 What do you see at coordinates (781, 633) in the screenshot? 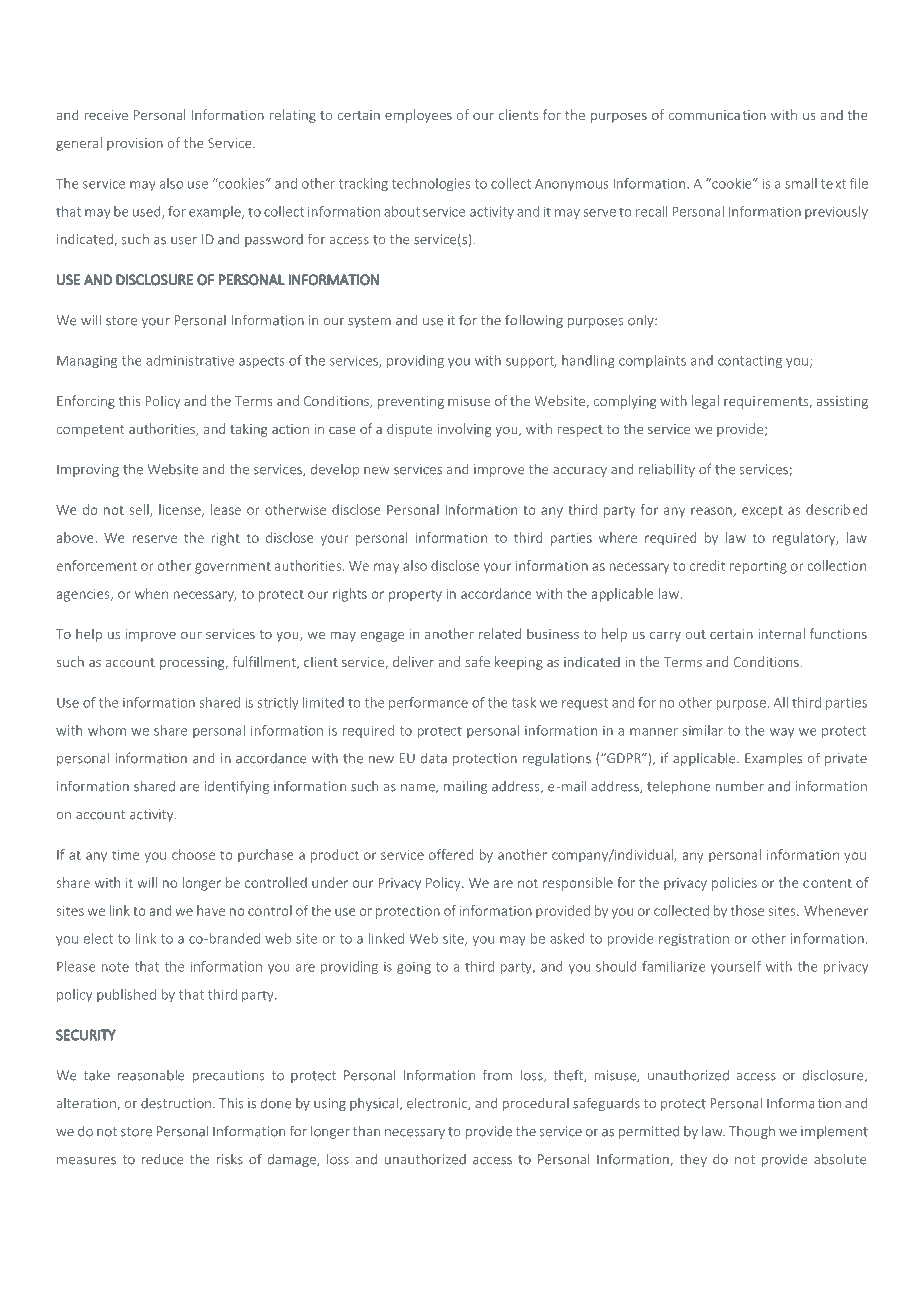
I see `internal` at bounding box center [781, 633].
